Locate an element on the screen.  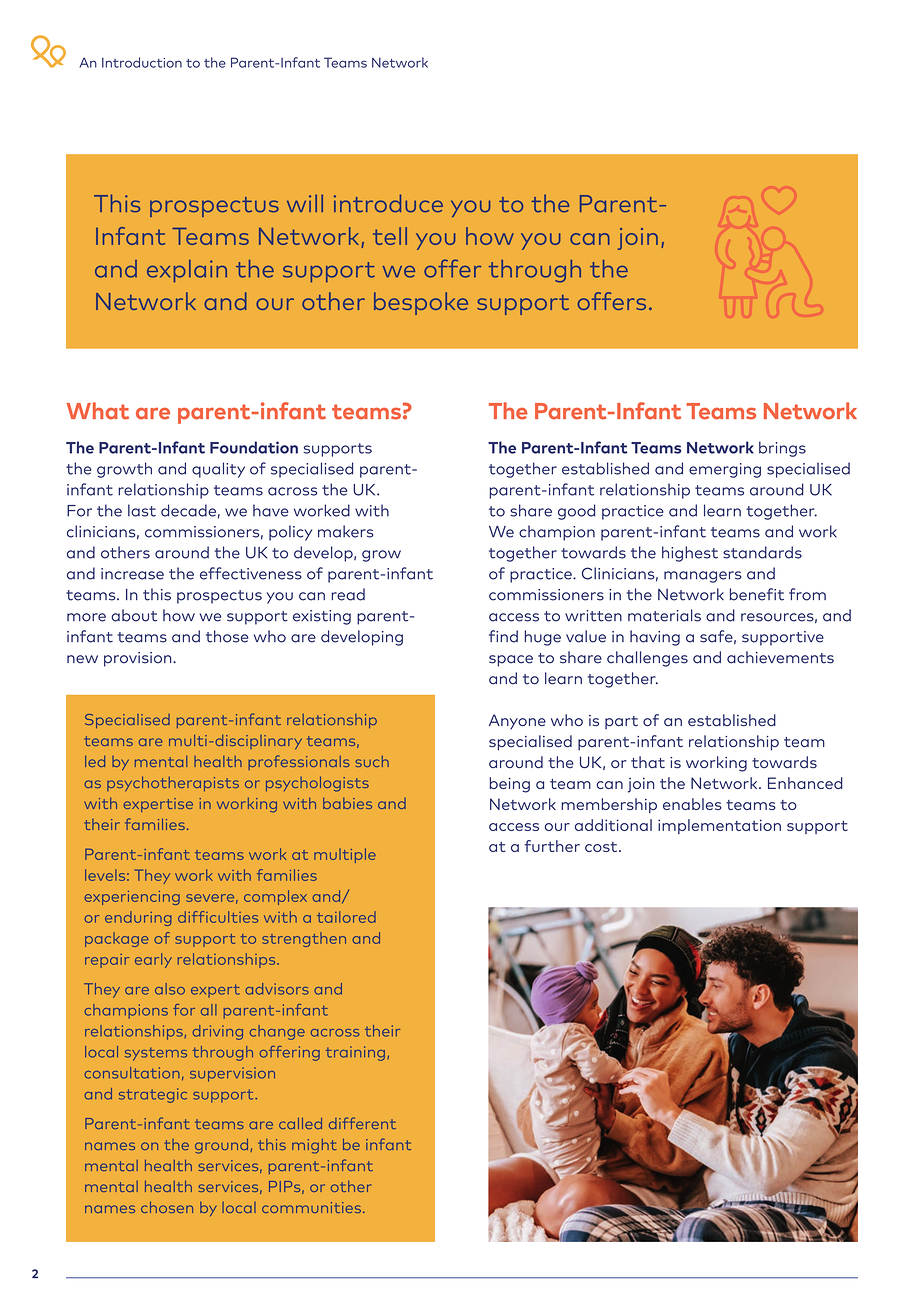
such is located at coordinates (372, 761).
